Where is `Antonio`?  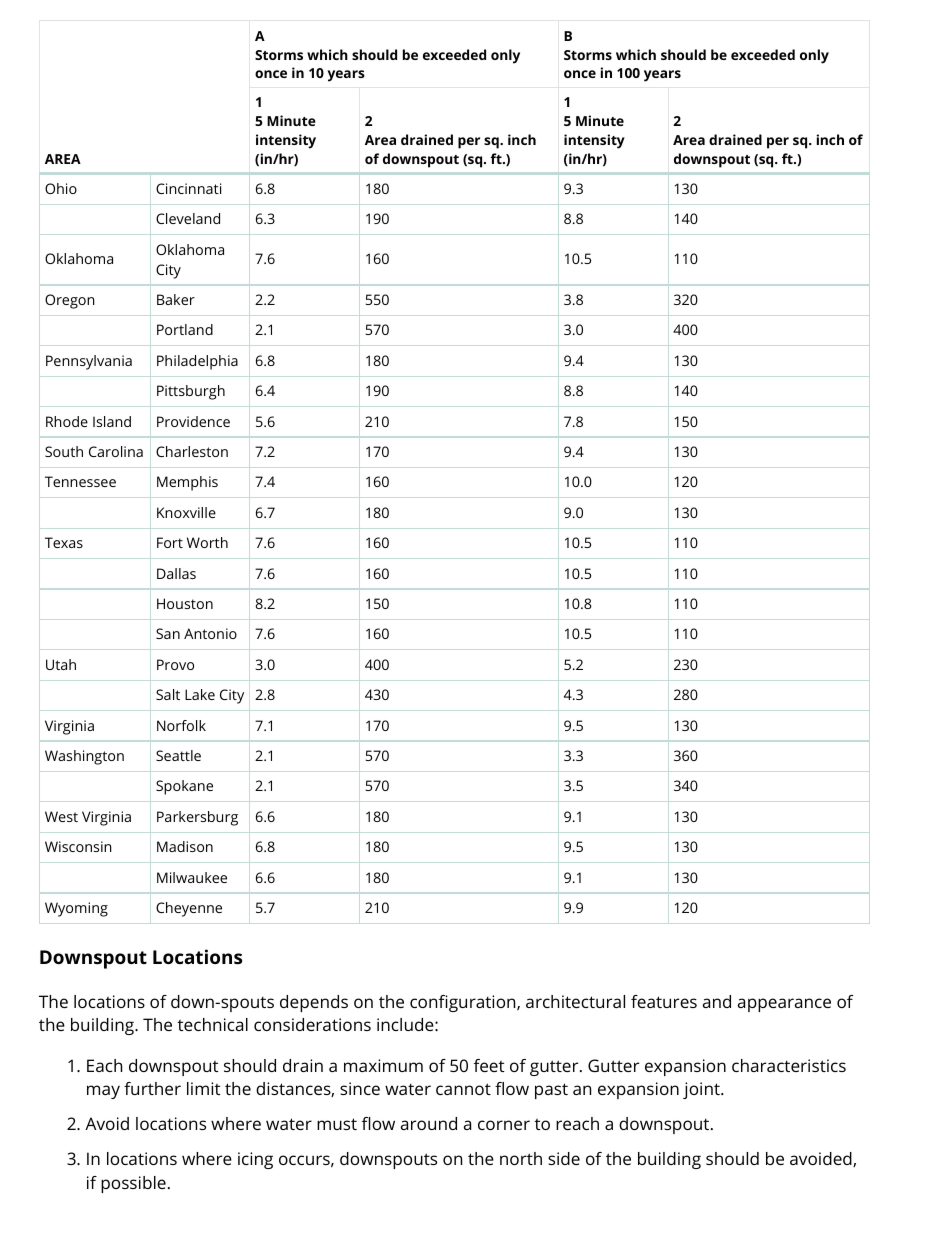 Antonio is located at coordinates (210, 633).
